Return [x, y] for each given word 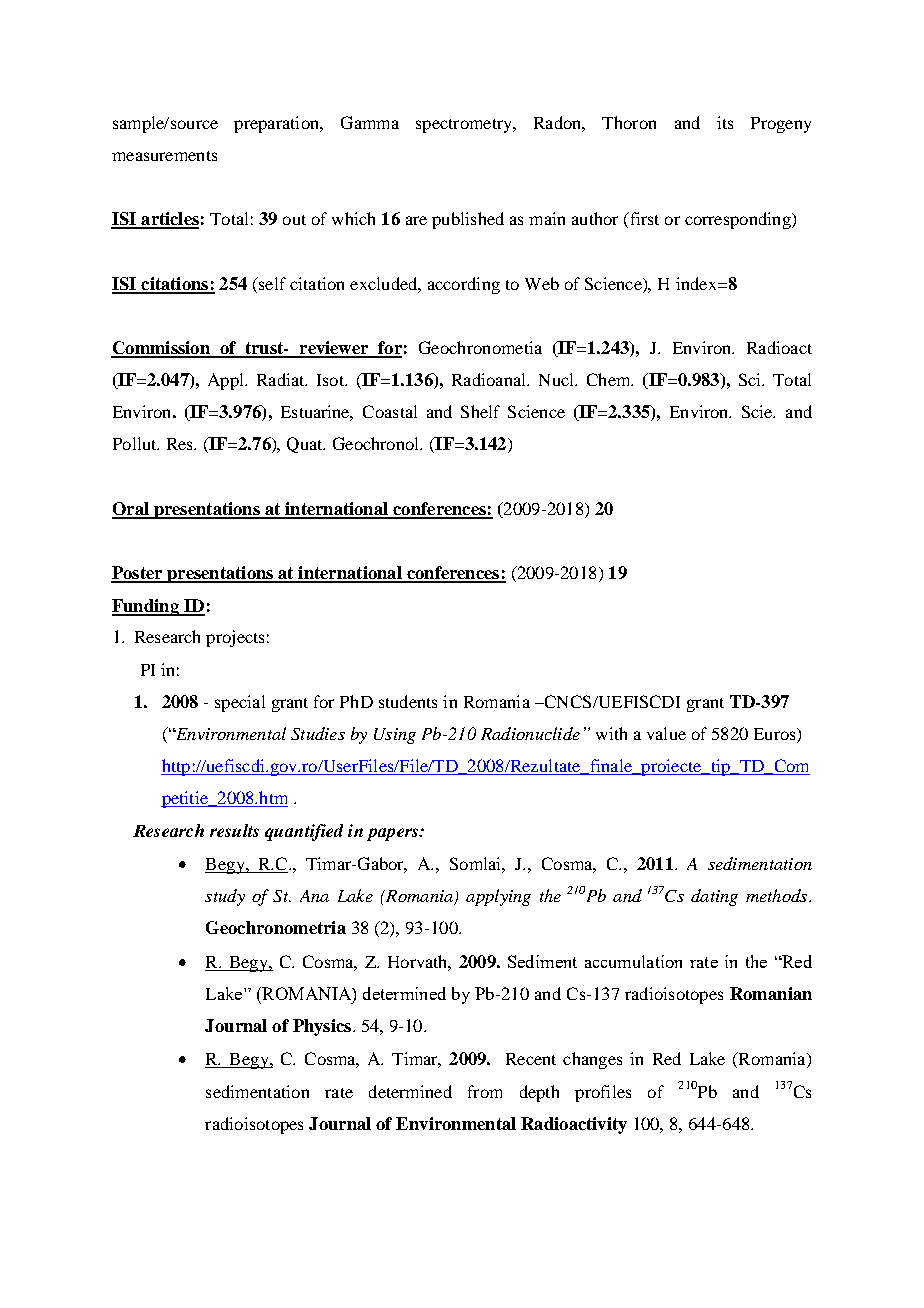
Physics [322, 1027]
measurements [164, 156]
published [468, 220]
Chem [610, 379]
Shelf [480, 411]
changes [592, 1060]
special [240, 703]
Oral [131, 510]
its [725, 122]
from [485, 1091]
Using [395, 736]
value [666, 733]
